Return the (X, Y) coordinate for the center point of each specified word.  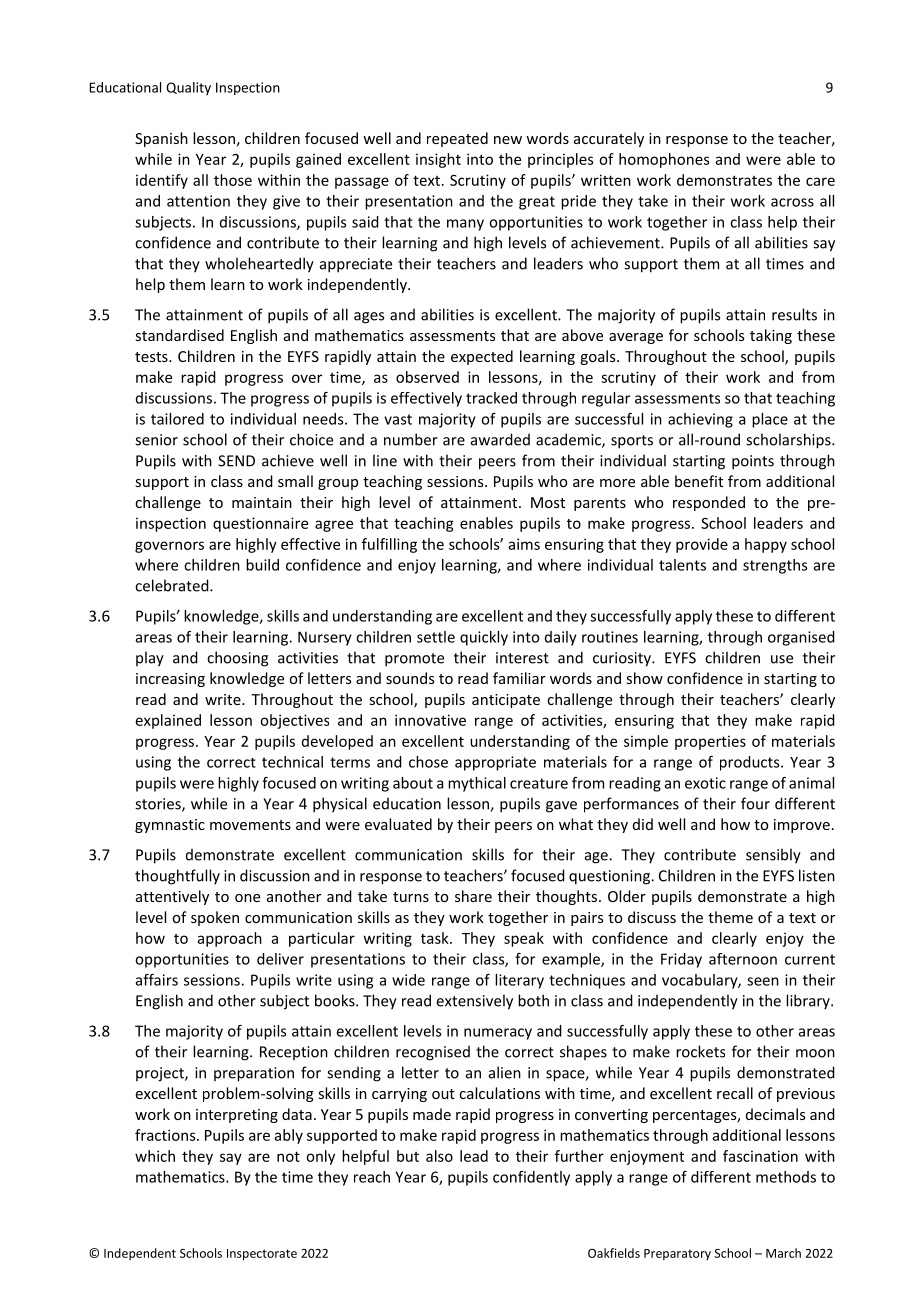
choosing (237, 659)
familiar (519, 678)
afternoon (743, 959)
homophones (664, 160)
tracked (491, 398)
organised (801, 638)
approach (230, 939)
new (508, 140)
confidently (531, 1178)
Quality (188, 88)
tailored (177, 419)
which (155, 1156)
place (770, 420)
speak (524, 939)
